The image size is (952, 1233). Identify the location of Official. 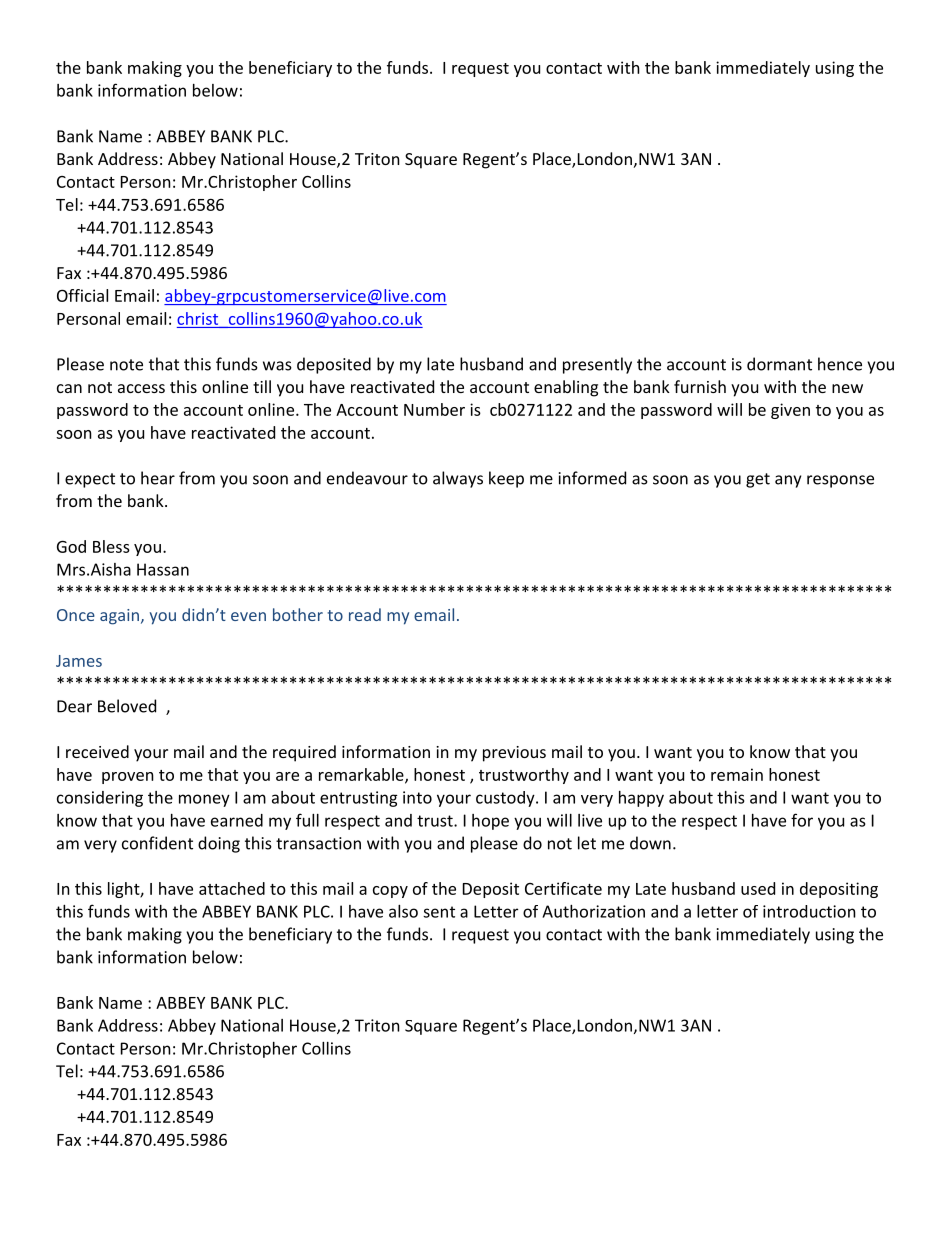
(82, 295).
